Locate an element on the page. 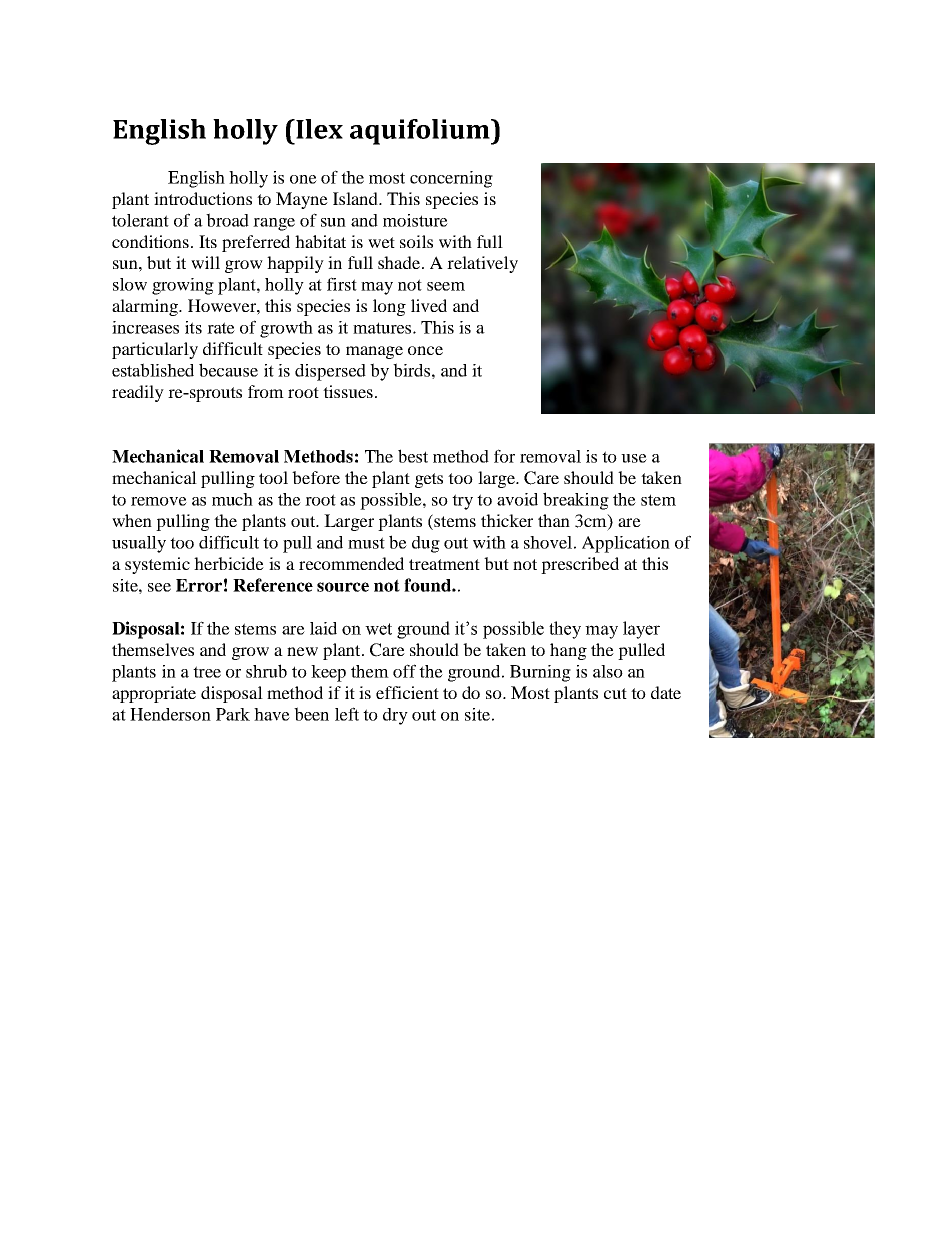  alarming is located at coordinates (146, 307).
